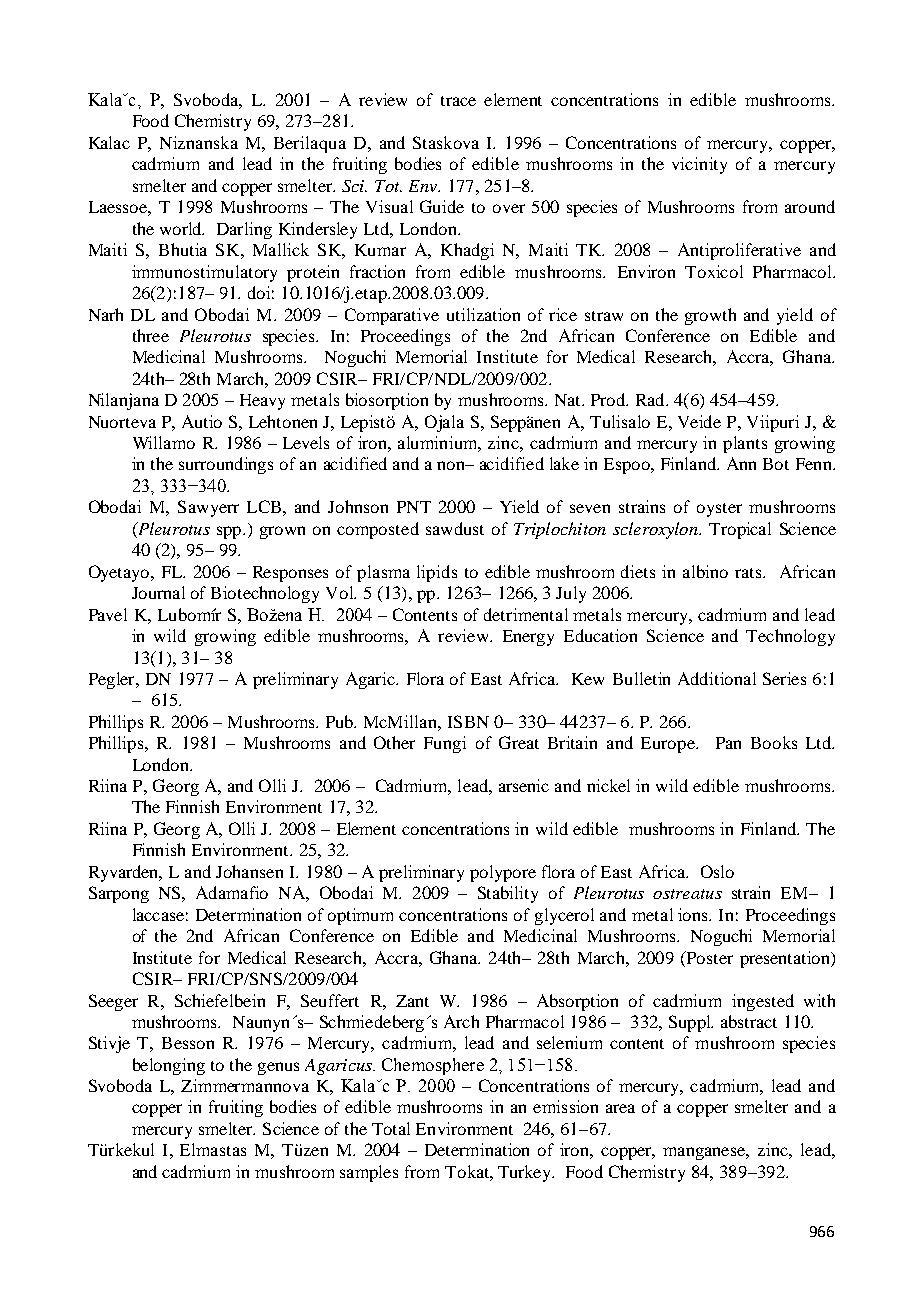 The image size is (924, 1307). I want to click on belonging, so click(169, 1066).
